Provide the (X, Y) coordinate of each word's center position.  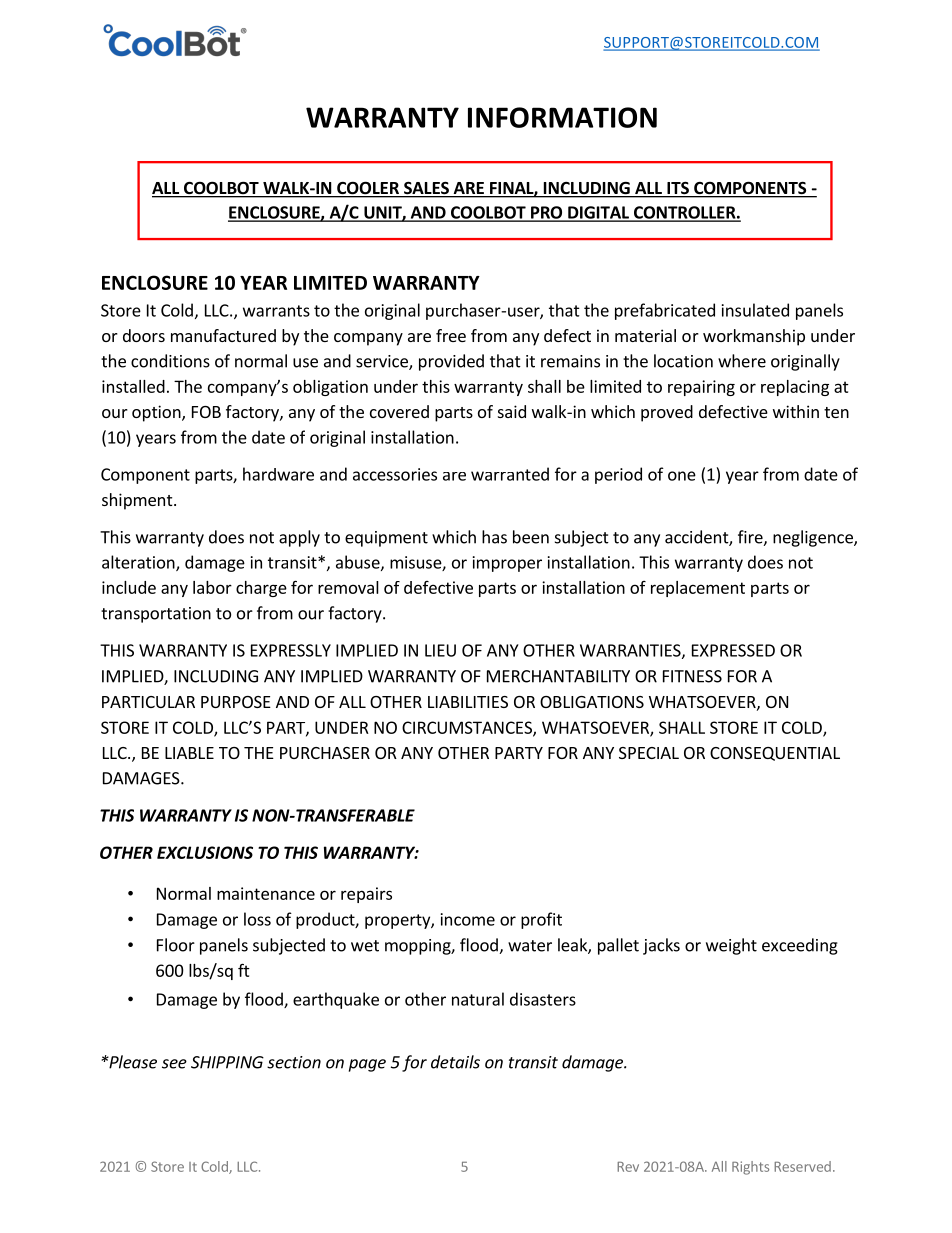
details (455, 1062)
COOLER (368, 189)
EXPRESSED (733, 650)
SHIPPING (227, 1062)
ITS (678, 189)
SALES (426, 189)
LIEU (440, 650)
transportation (156, 615)
